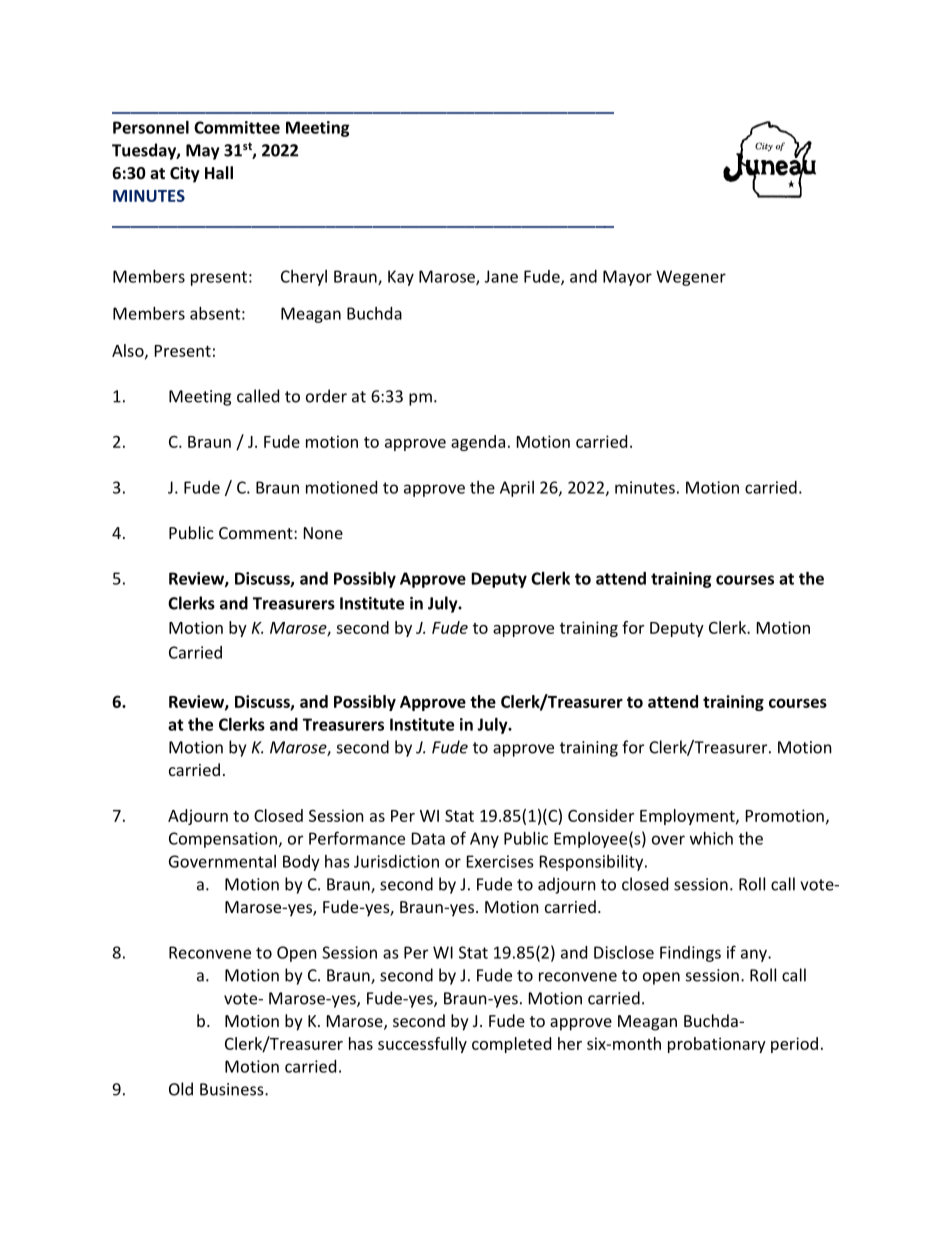  What do you see at coordinates (401, 278) in the screenshot?
I see `Kay` at bounding box center [401, 278].
